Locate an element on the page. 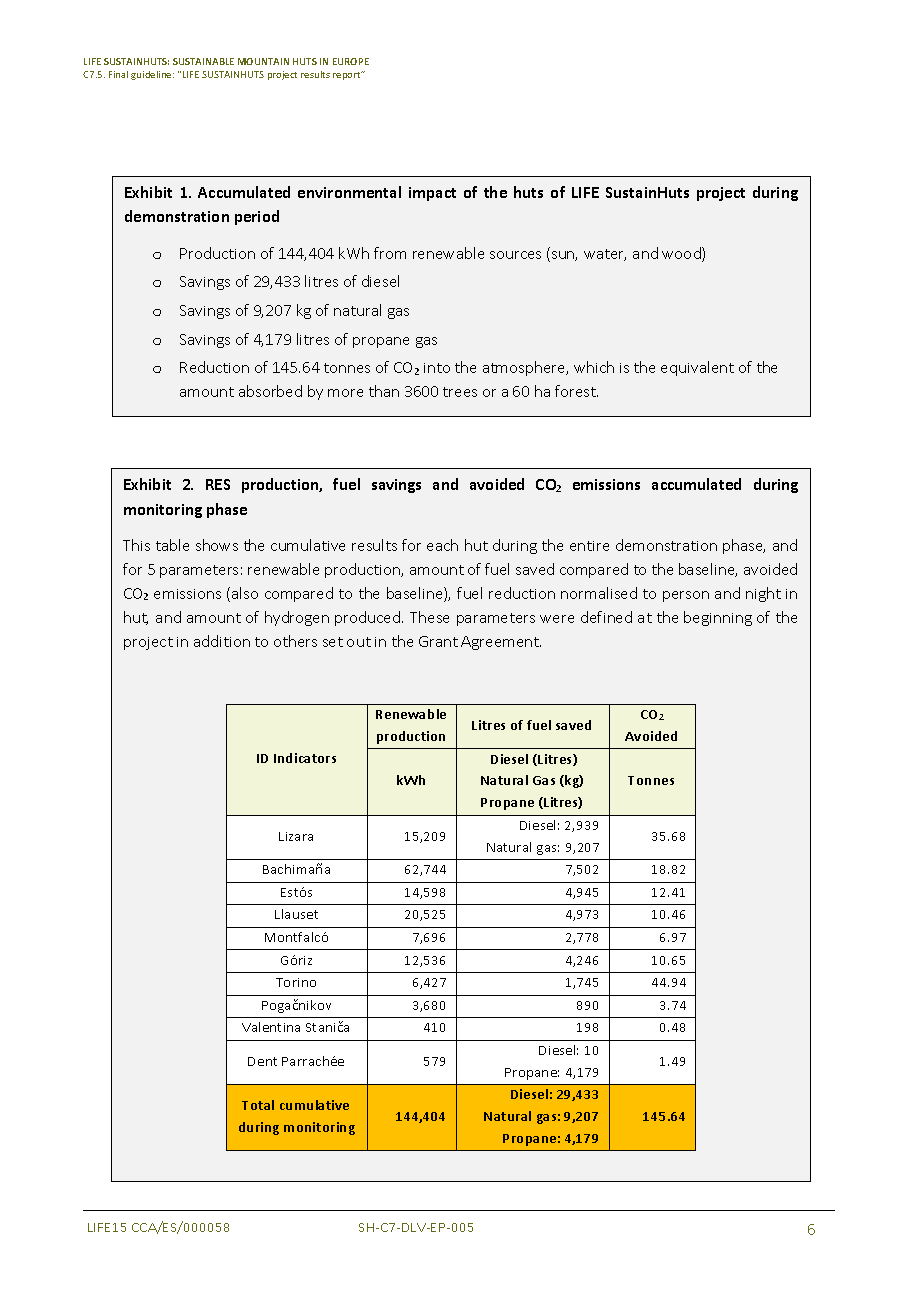 This image has width=924, height=1308. SUSTAINABLE is located at coordinates (203, 61).
